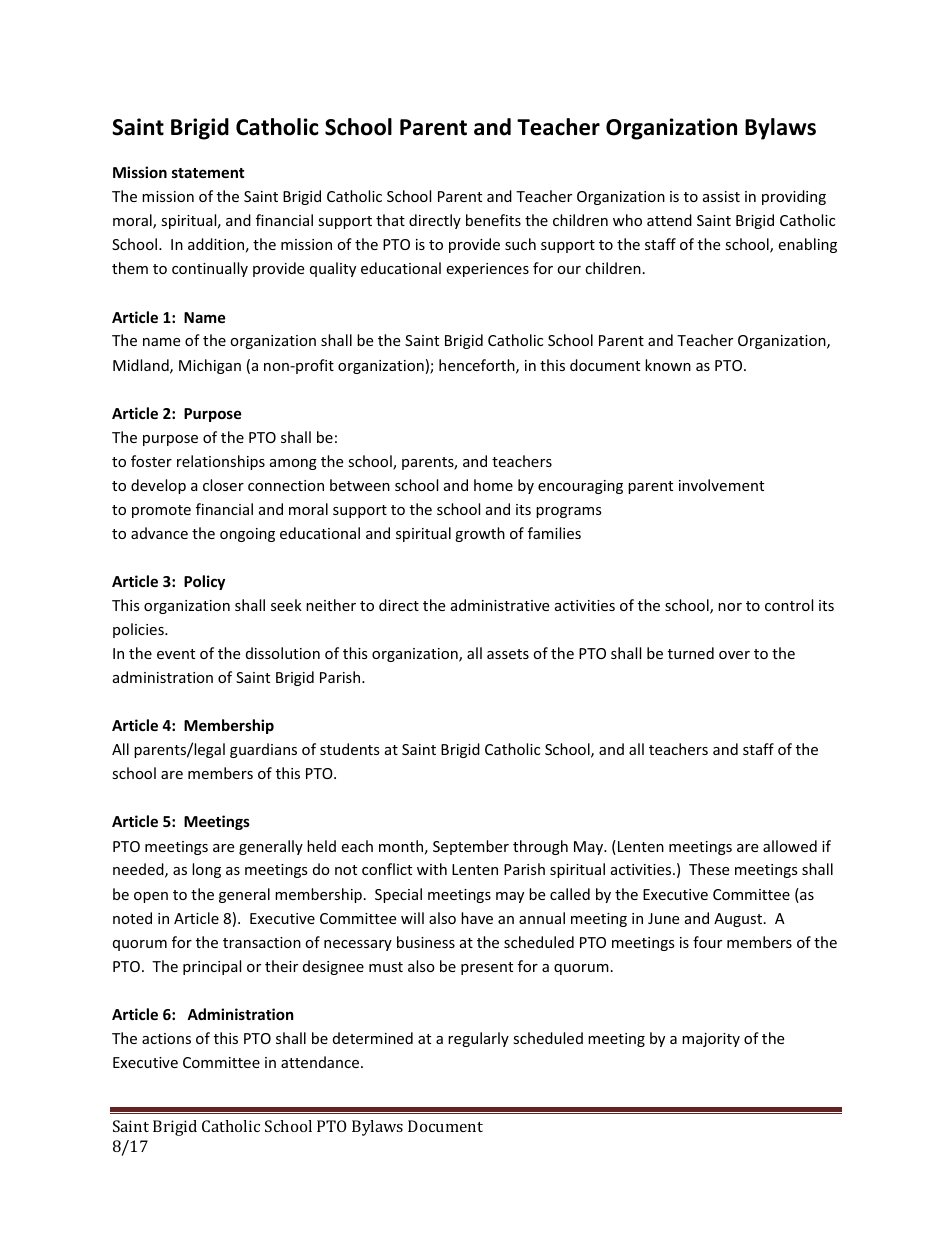 The height and width of the page is (1233, 952). Describe the element at coordinates (166, 1038) in the page. I see `actions` at that location.
